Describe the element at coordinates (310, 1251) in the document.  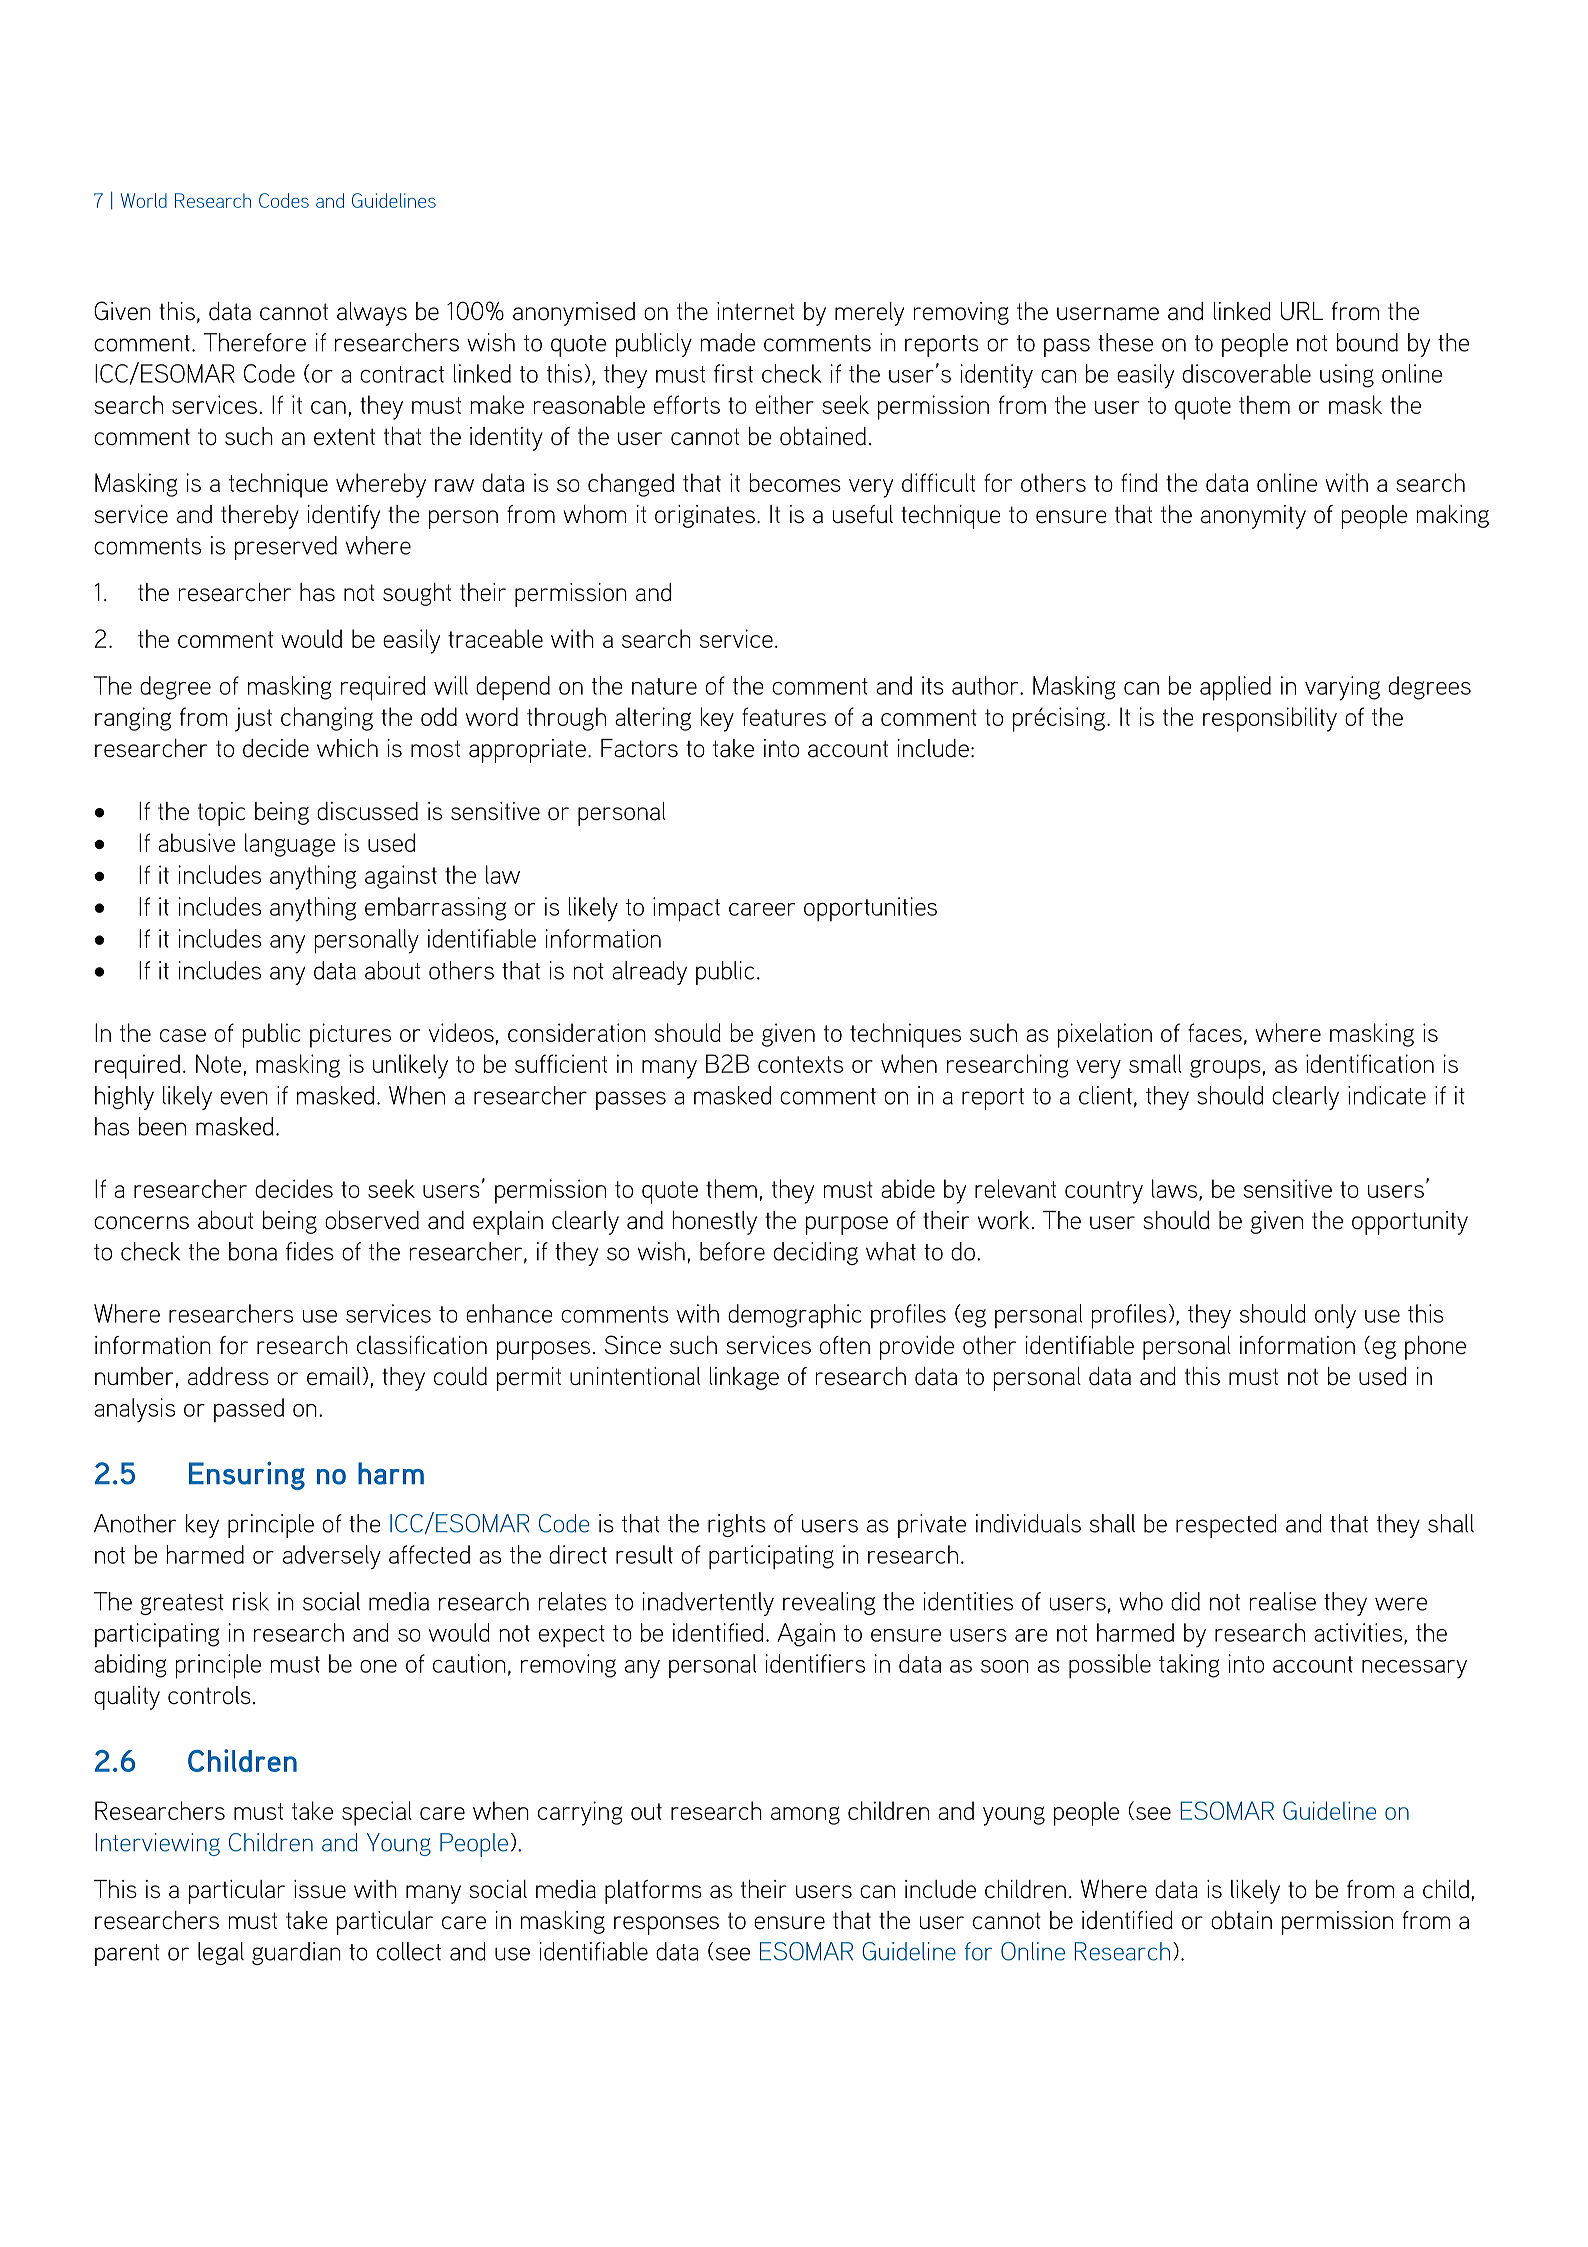
I see `fides` at that location.
